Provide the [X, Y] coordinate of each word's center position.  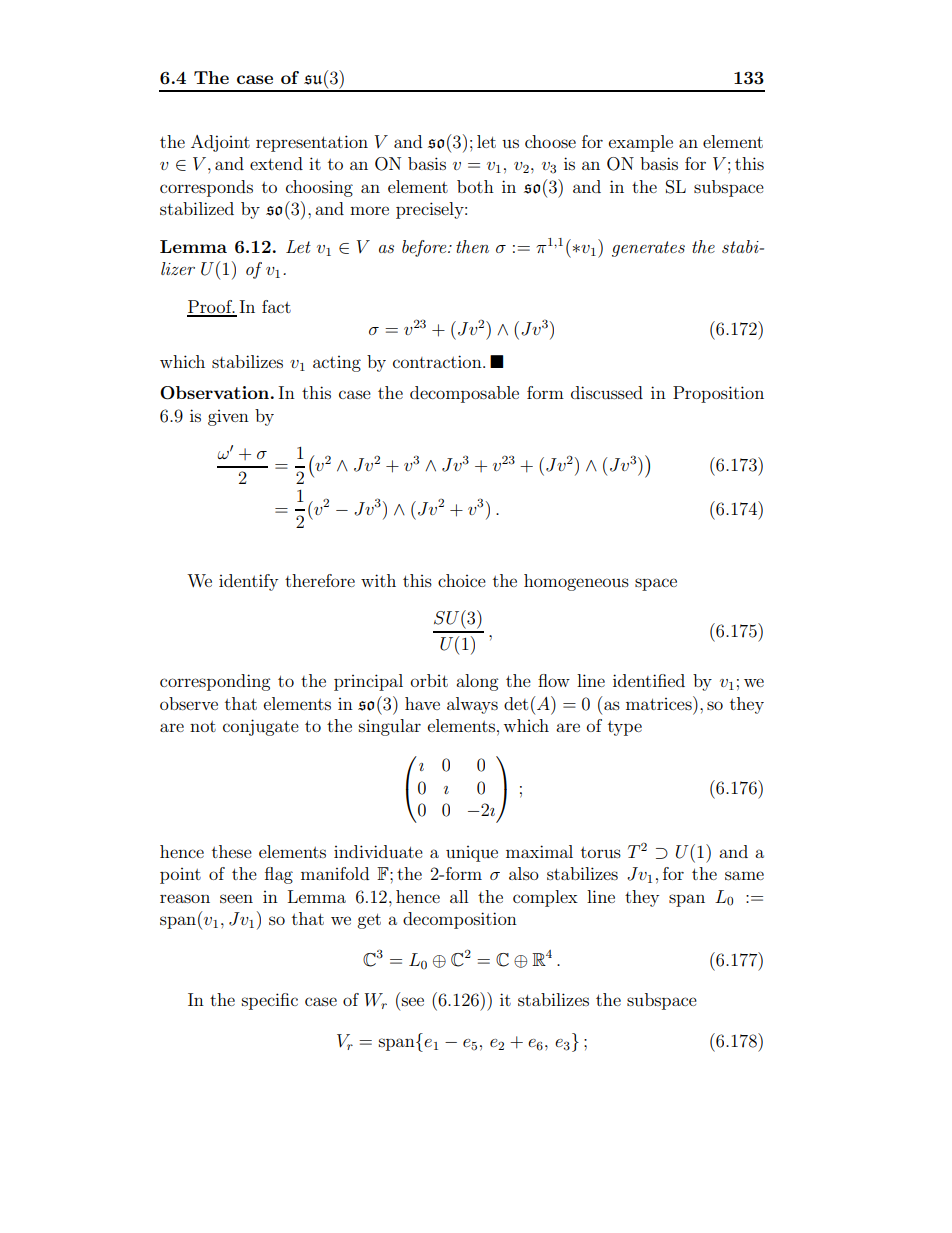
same [744, 875]
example [641, 143]
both [475, 186]
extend [276, 163]
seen [236, 898]
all [459, 896]
